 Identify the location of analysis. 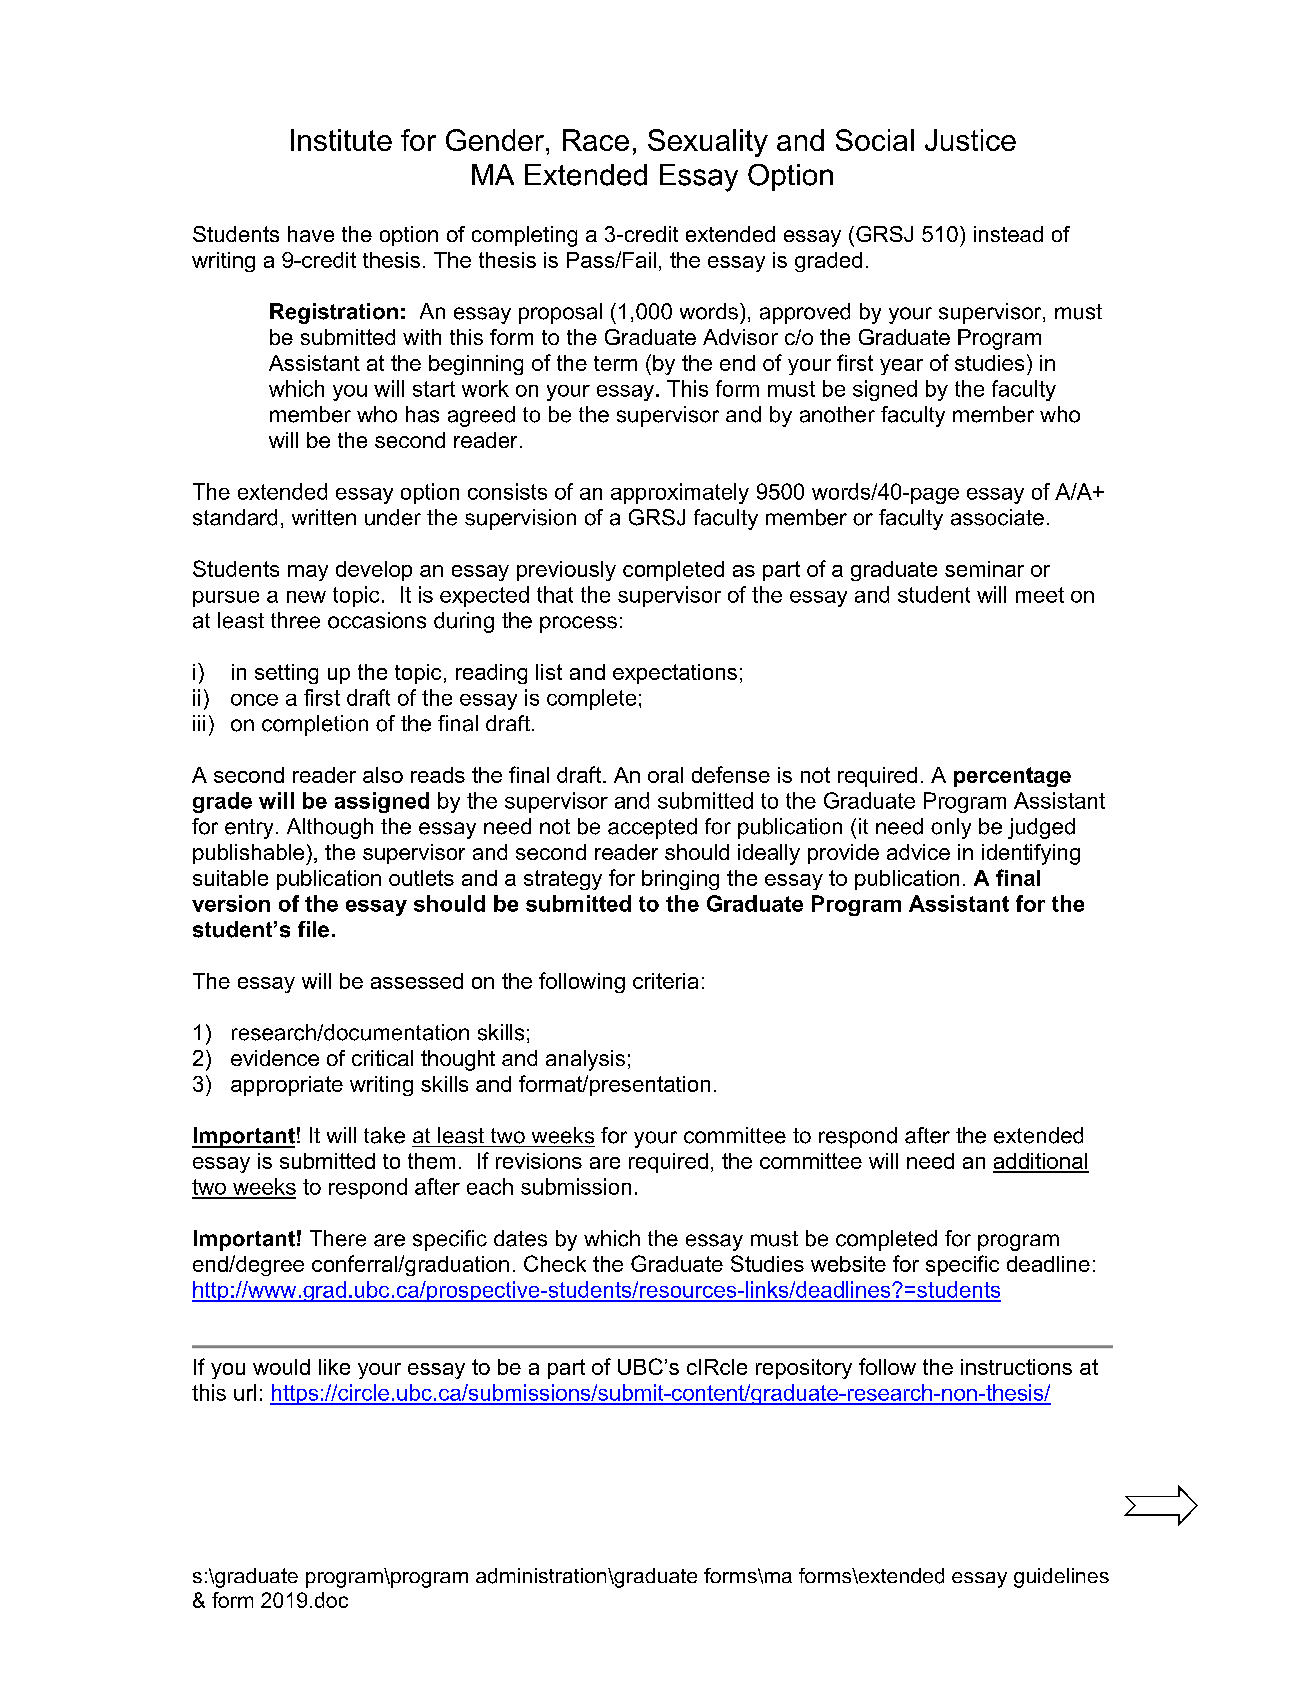
(585, 1060).
